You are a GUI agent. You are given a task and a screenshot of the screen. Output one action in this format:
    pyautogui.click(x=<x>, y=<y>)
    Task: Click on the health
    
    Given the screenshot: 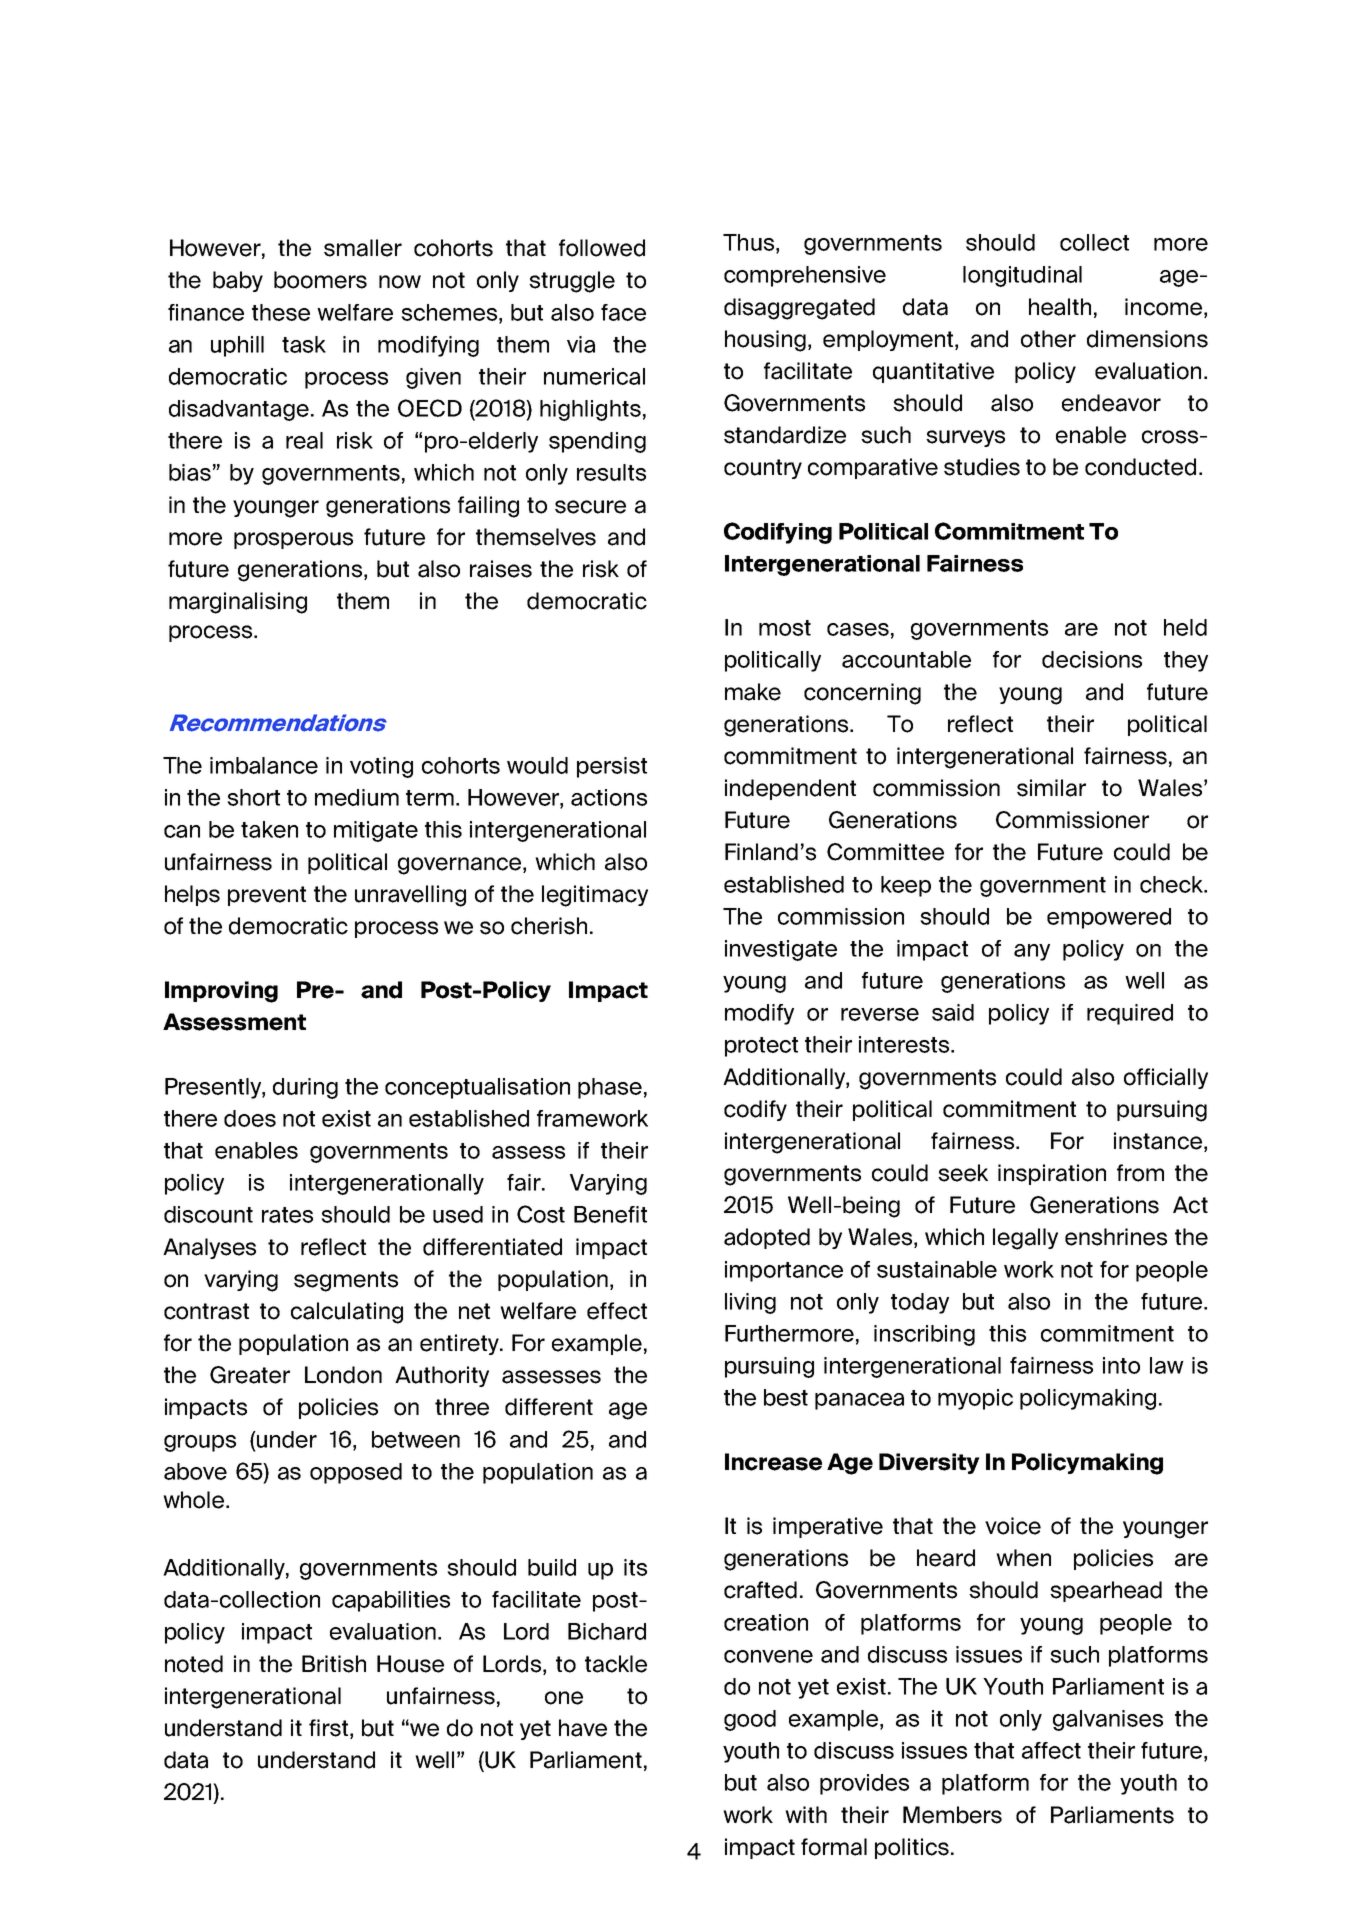 What is the action you would take?
    pyautogui.click(x=1060, y=307)
